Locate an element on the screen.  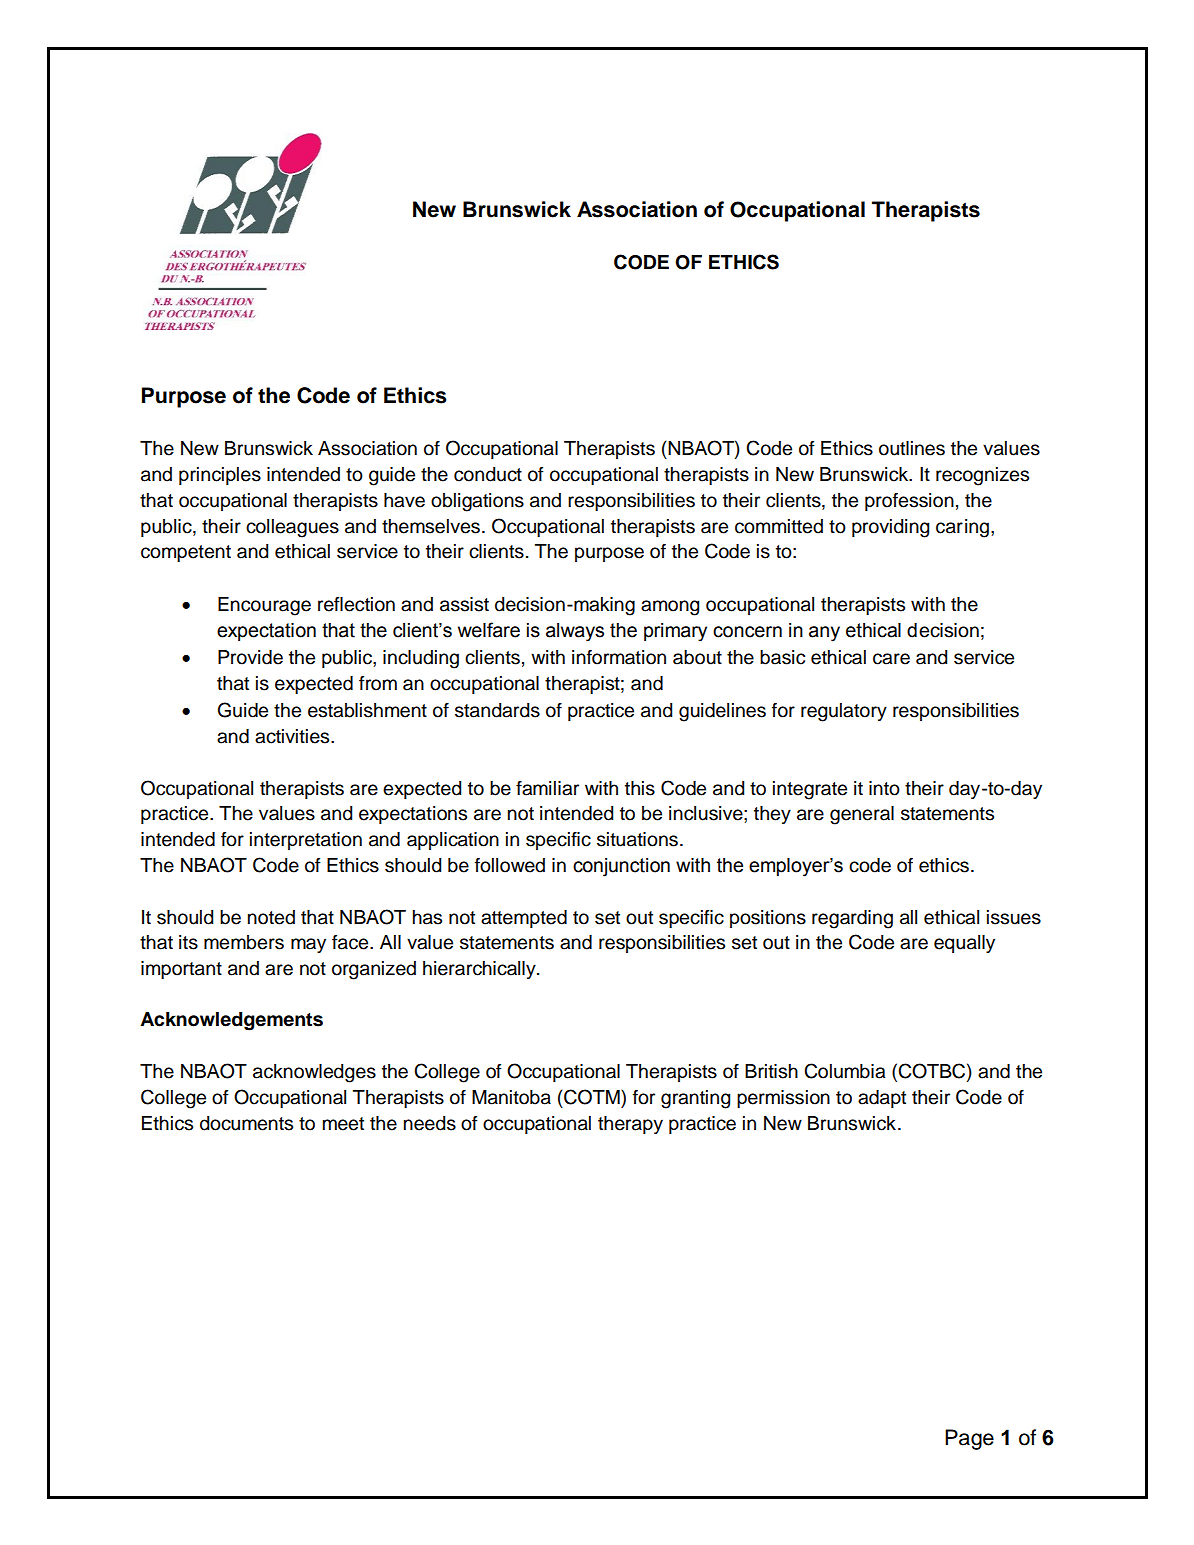
profession is located at coordinates (909, 502).
